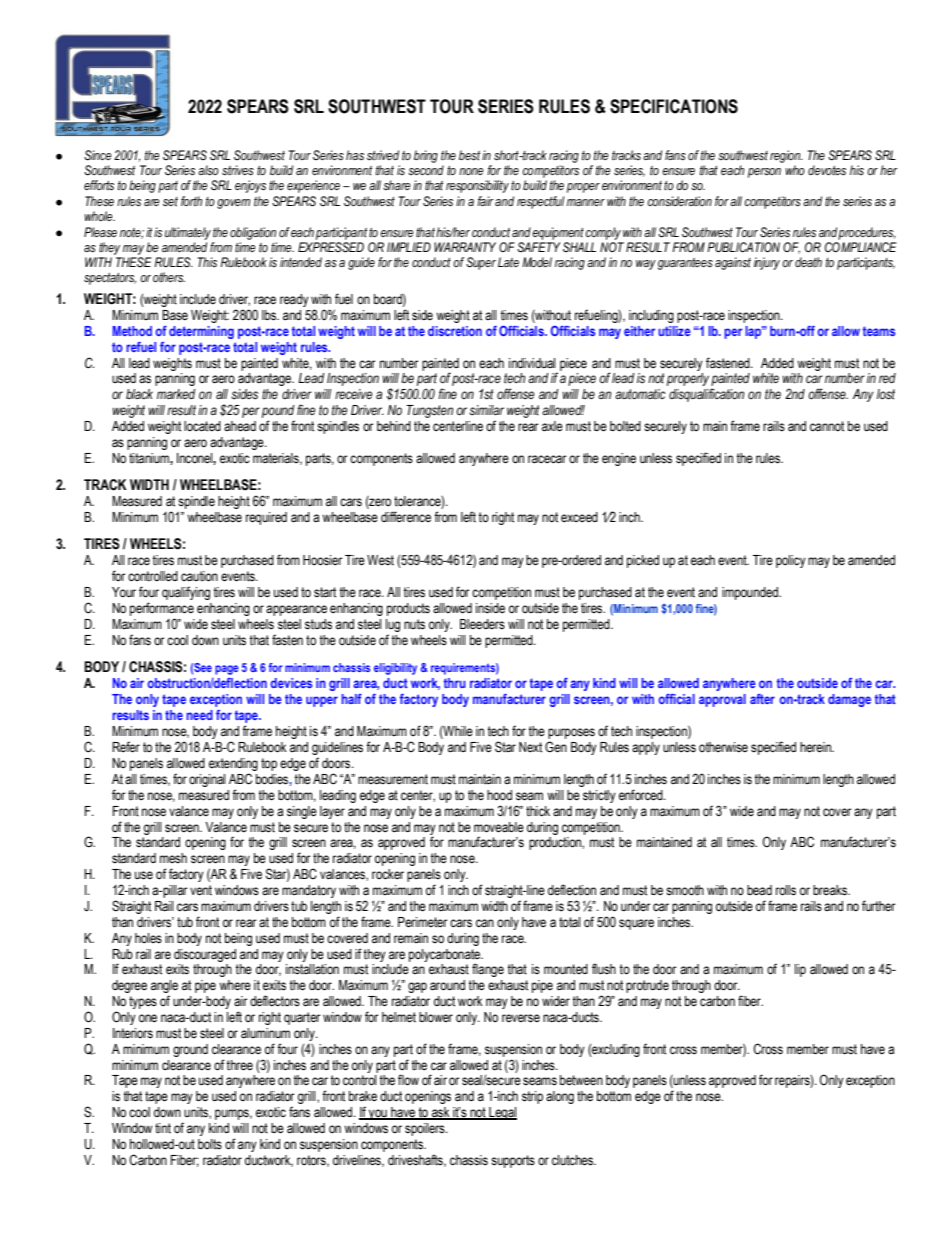 This screenshot has width=952, height=1233. What do you see at coordinates (800, 970) in the screenshot?
I see `lip` at bounding box center [800, 970].
